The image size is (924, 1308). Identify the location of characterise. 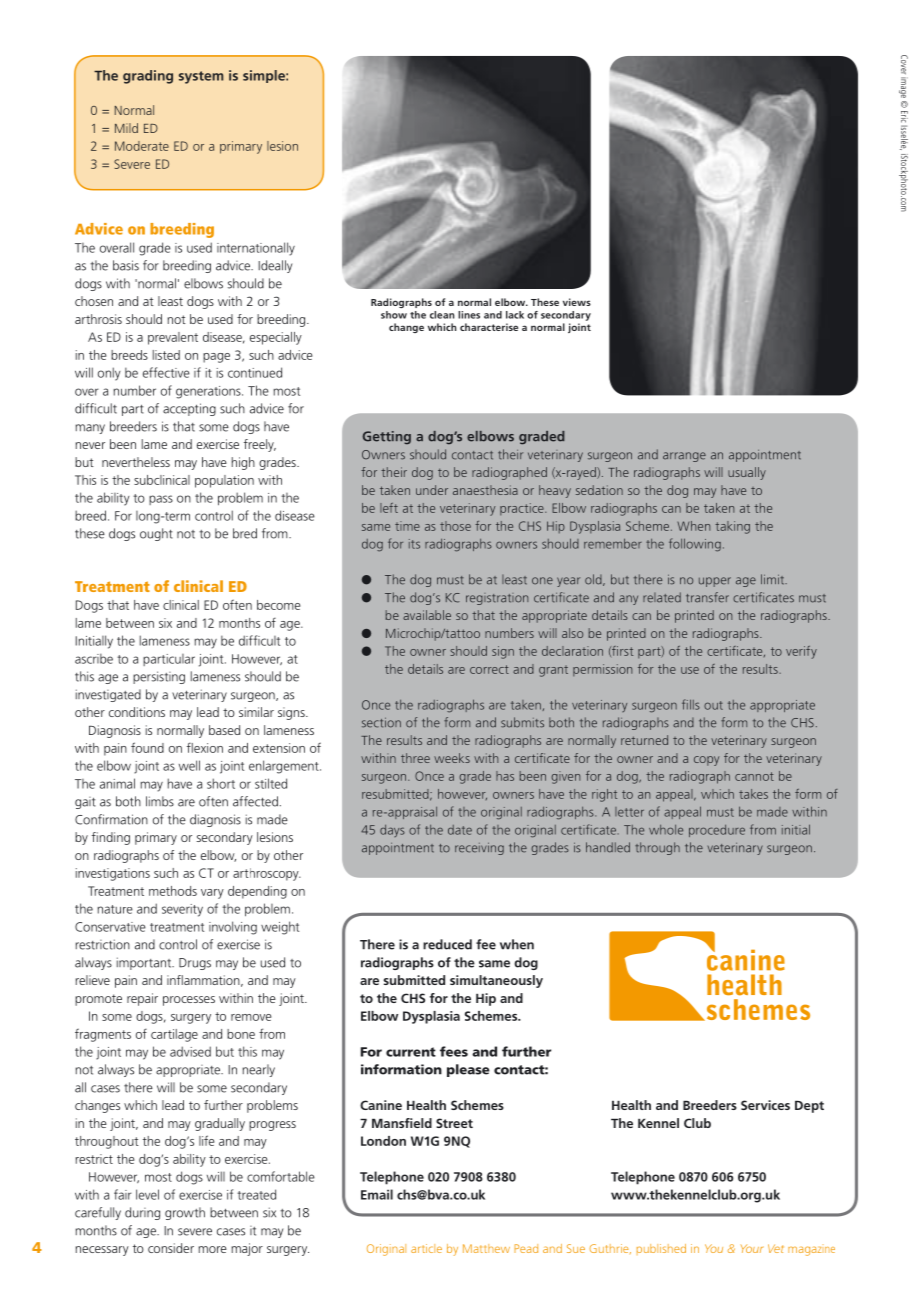
(489, 327).
